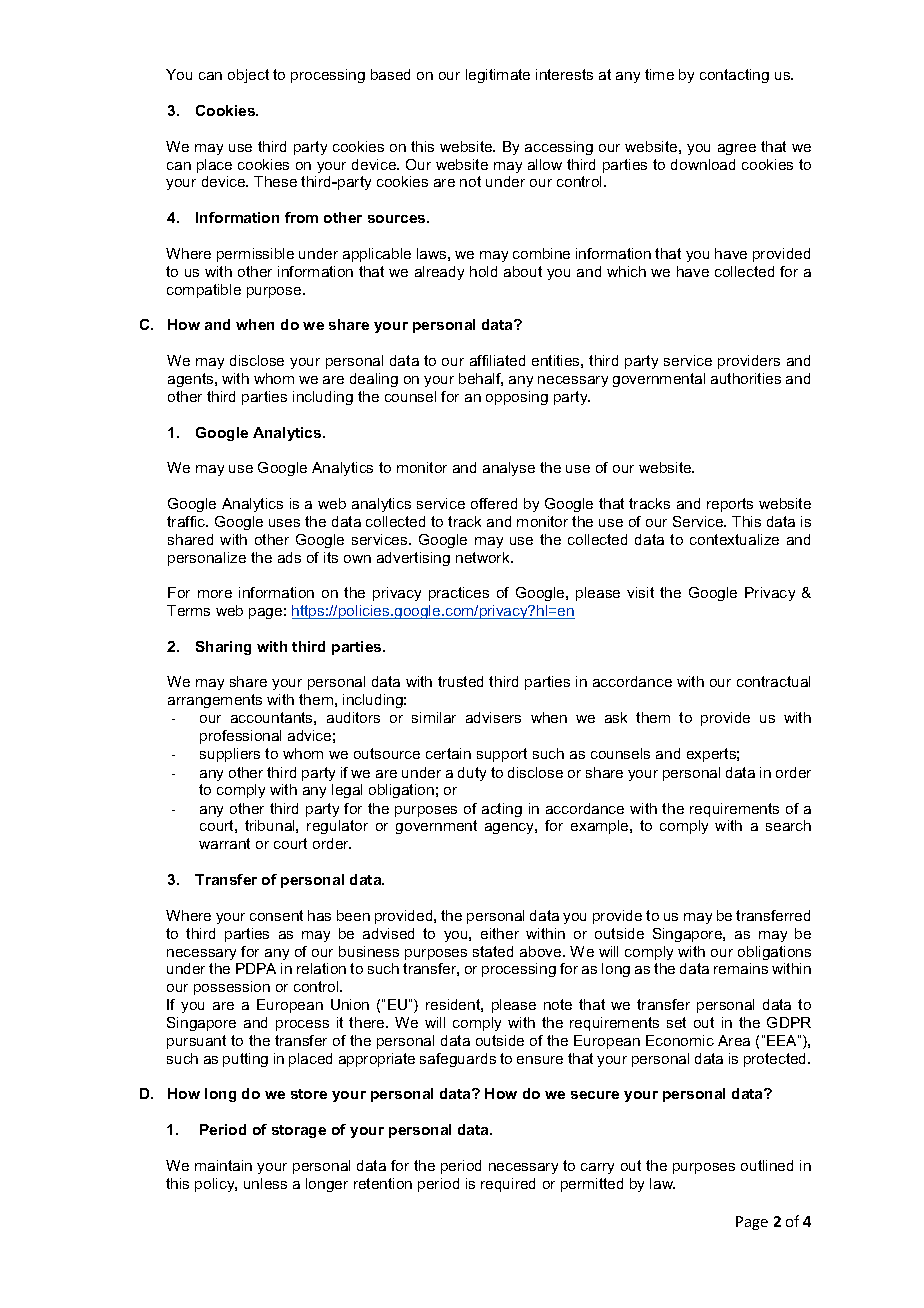 This screenshot has width=924, height=1308. Describe the element at coordinates (730, 505) in the screenshot. I see `reports` at that location.
